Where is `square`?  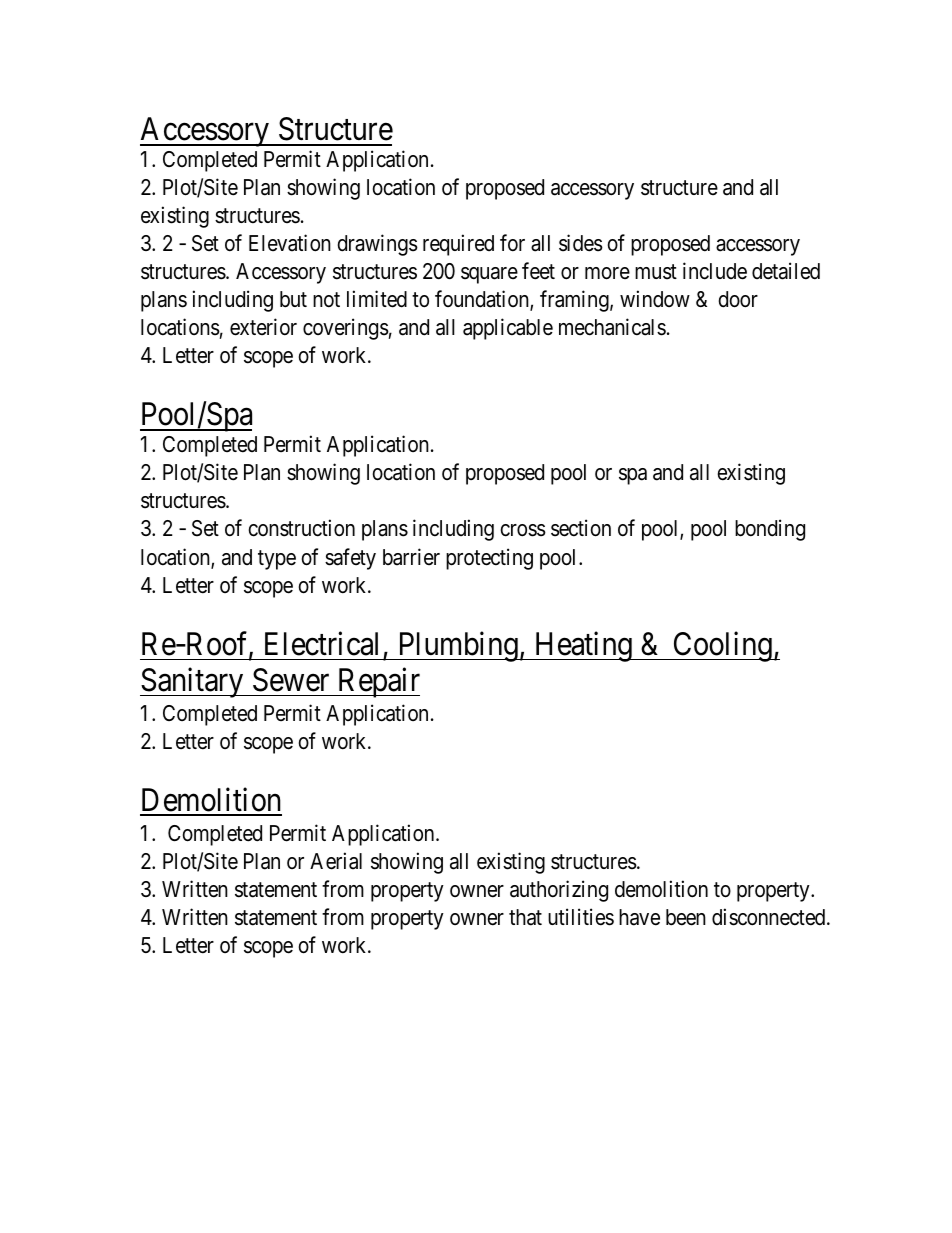 square is located at coordinates (489, 275).
